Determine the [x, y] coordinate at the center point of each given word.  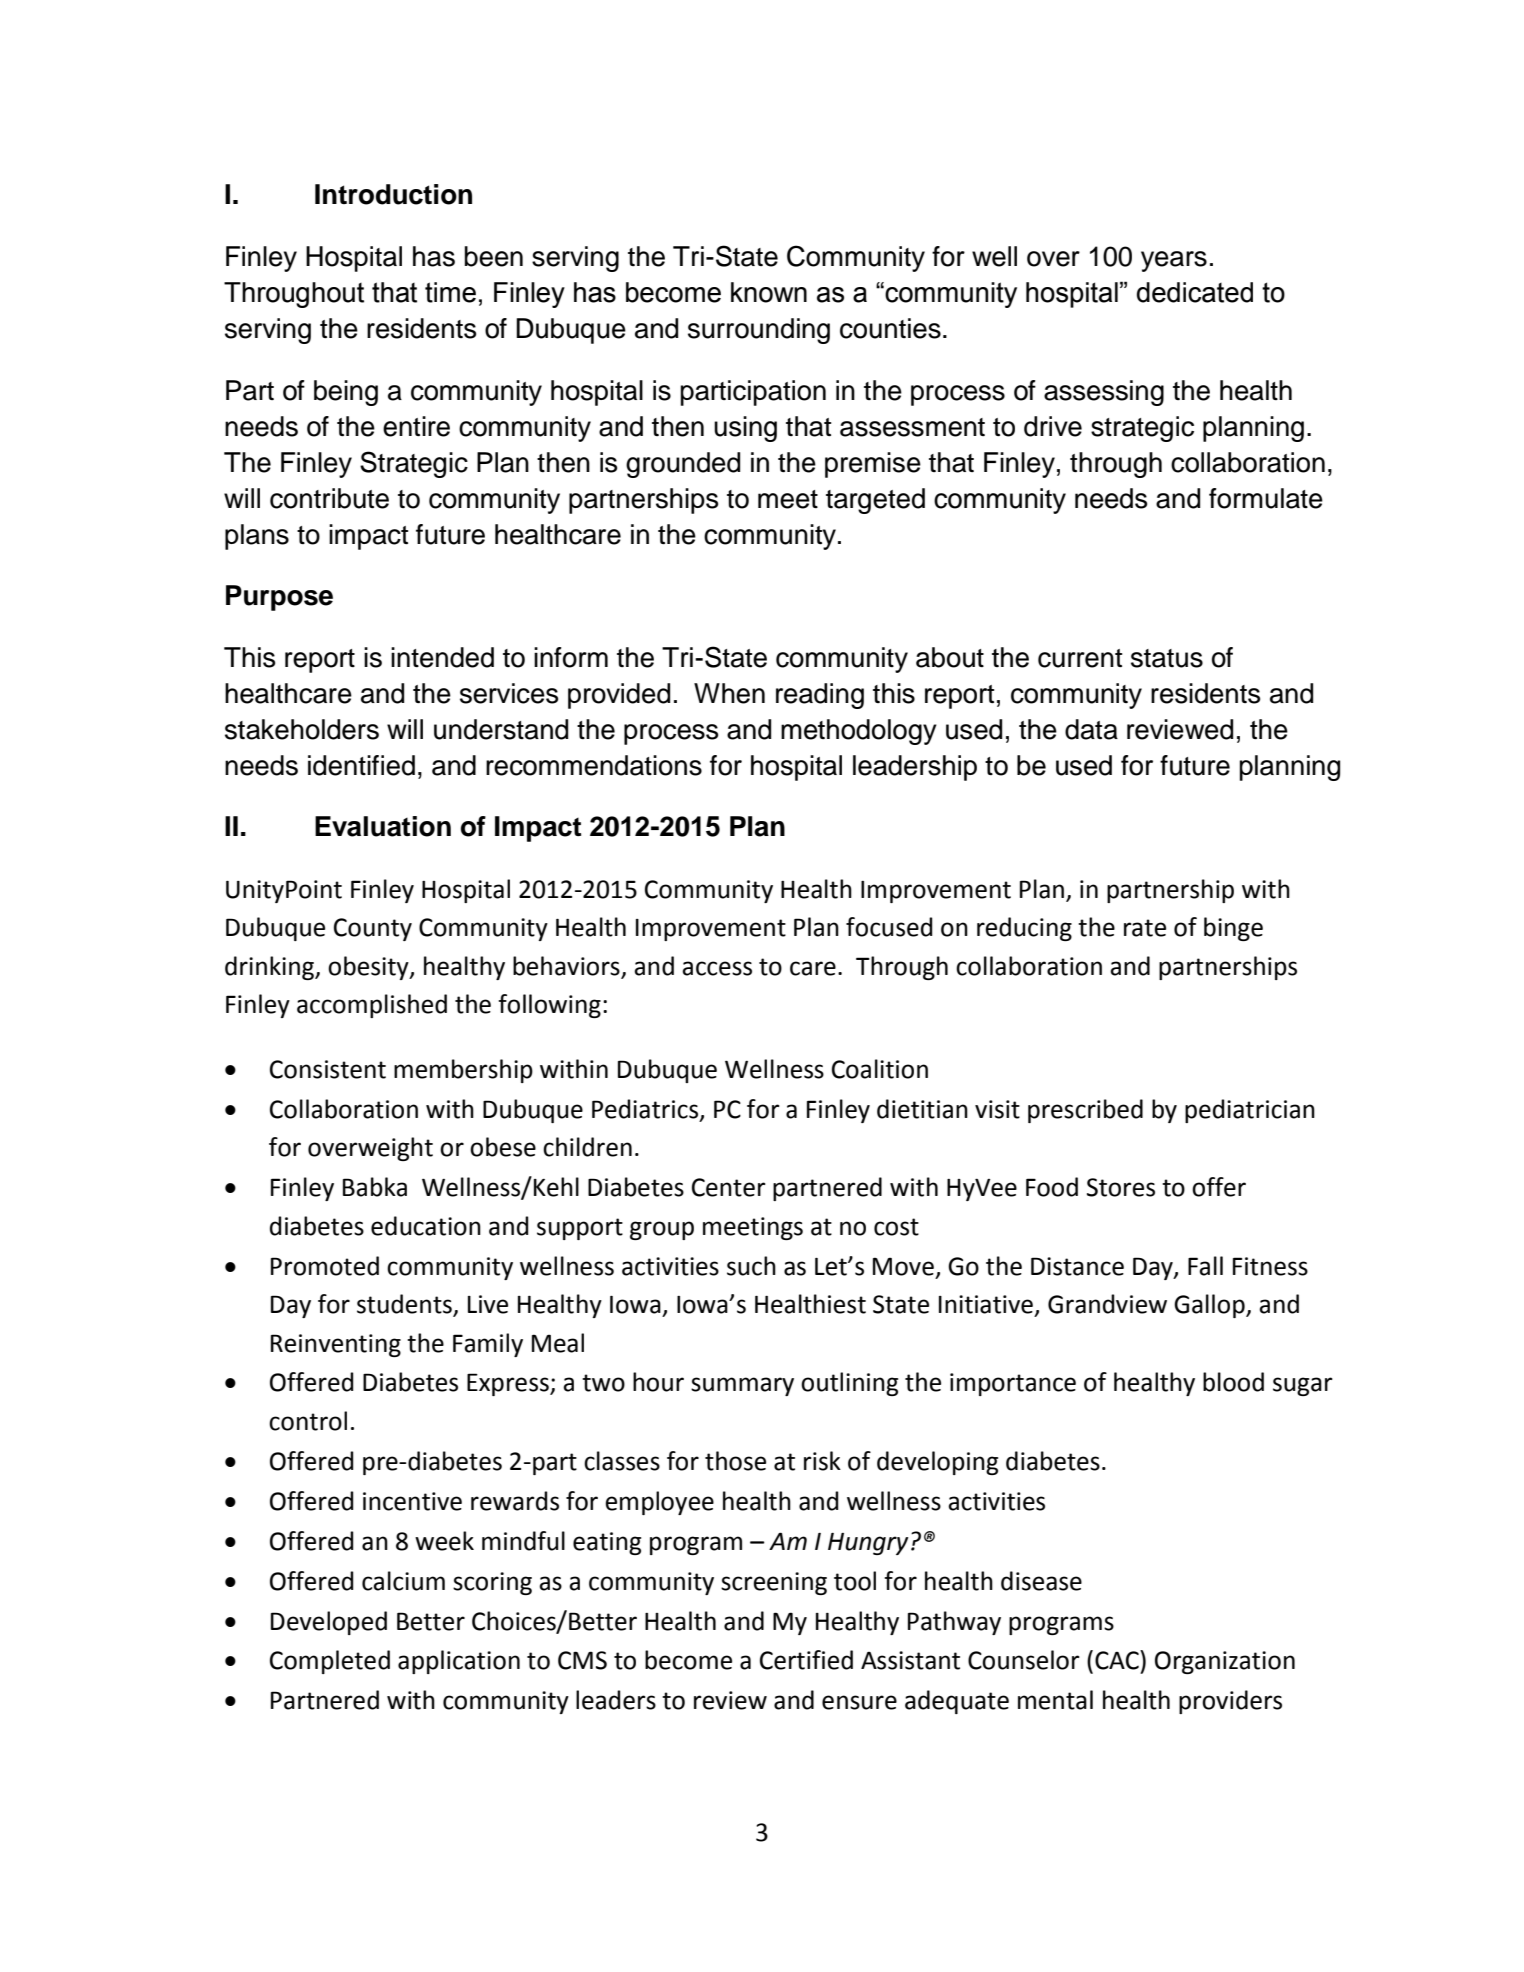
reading [820, 696]
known [769, 292]
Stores [1121, 1187]
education [426, 1226]
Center [729, 1187]
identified [361, 765]
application [459, 1662]
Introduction [393, 194]
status [1167, 658]
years [1174, 261]
